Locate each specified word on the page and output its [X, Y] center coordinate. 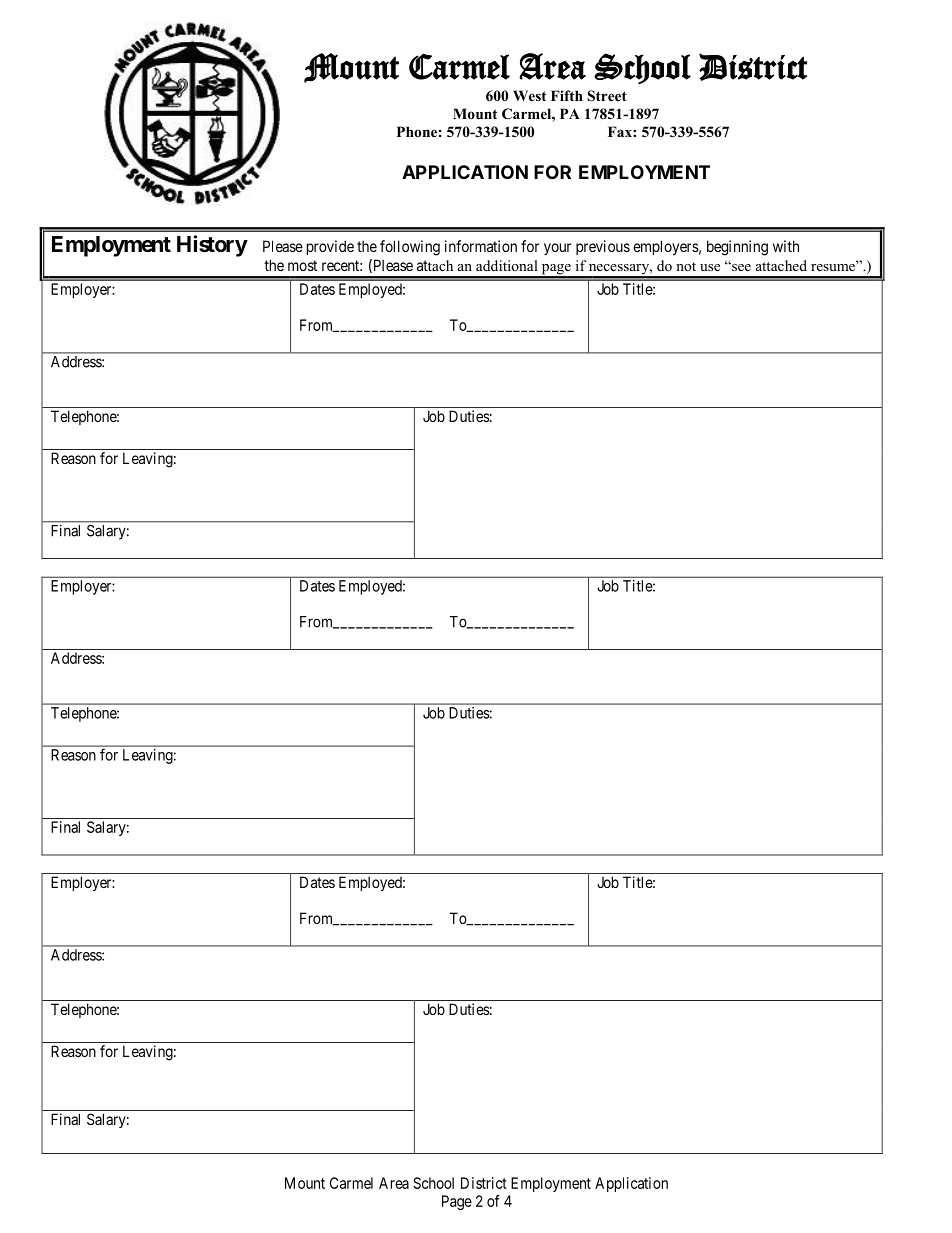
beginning [737, 248]
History [212, 246]
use [710, 267]
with [786, 246]
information [481, 246]
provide [330, 247]
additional [507, 265]
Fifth [567, 95]
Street [607, 96]
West [529, 95]
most [302, 265]
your [557, 249]
